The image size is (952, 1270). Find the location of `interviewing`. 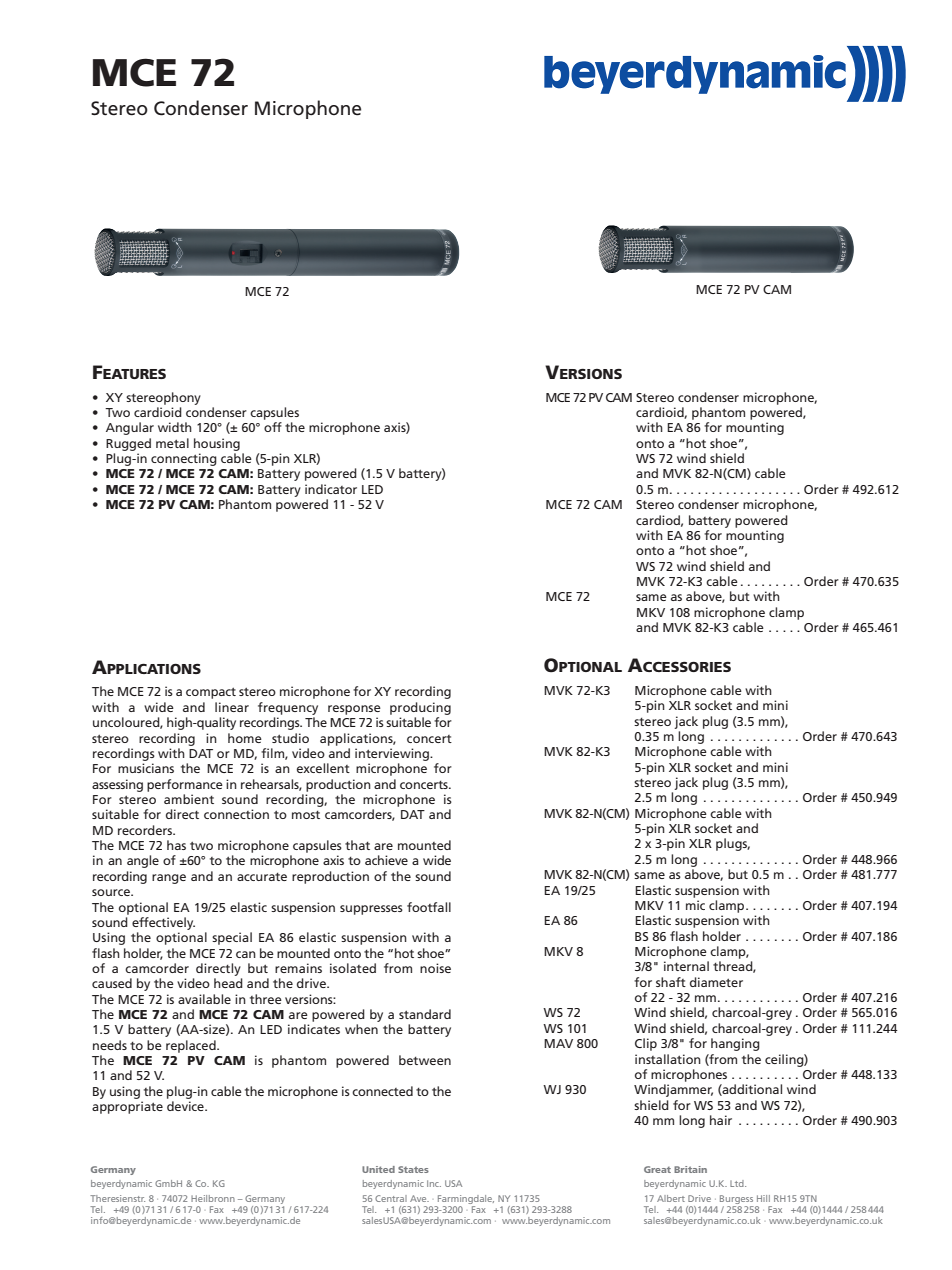

interviewing is located at coordinates (393, 754).
